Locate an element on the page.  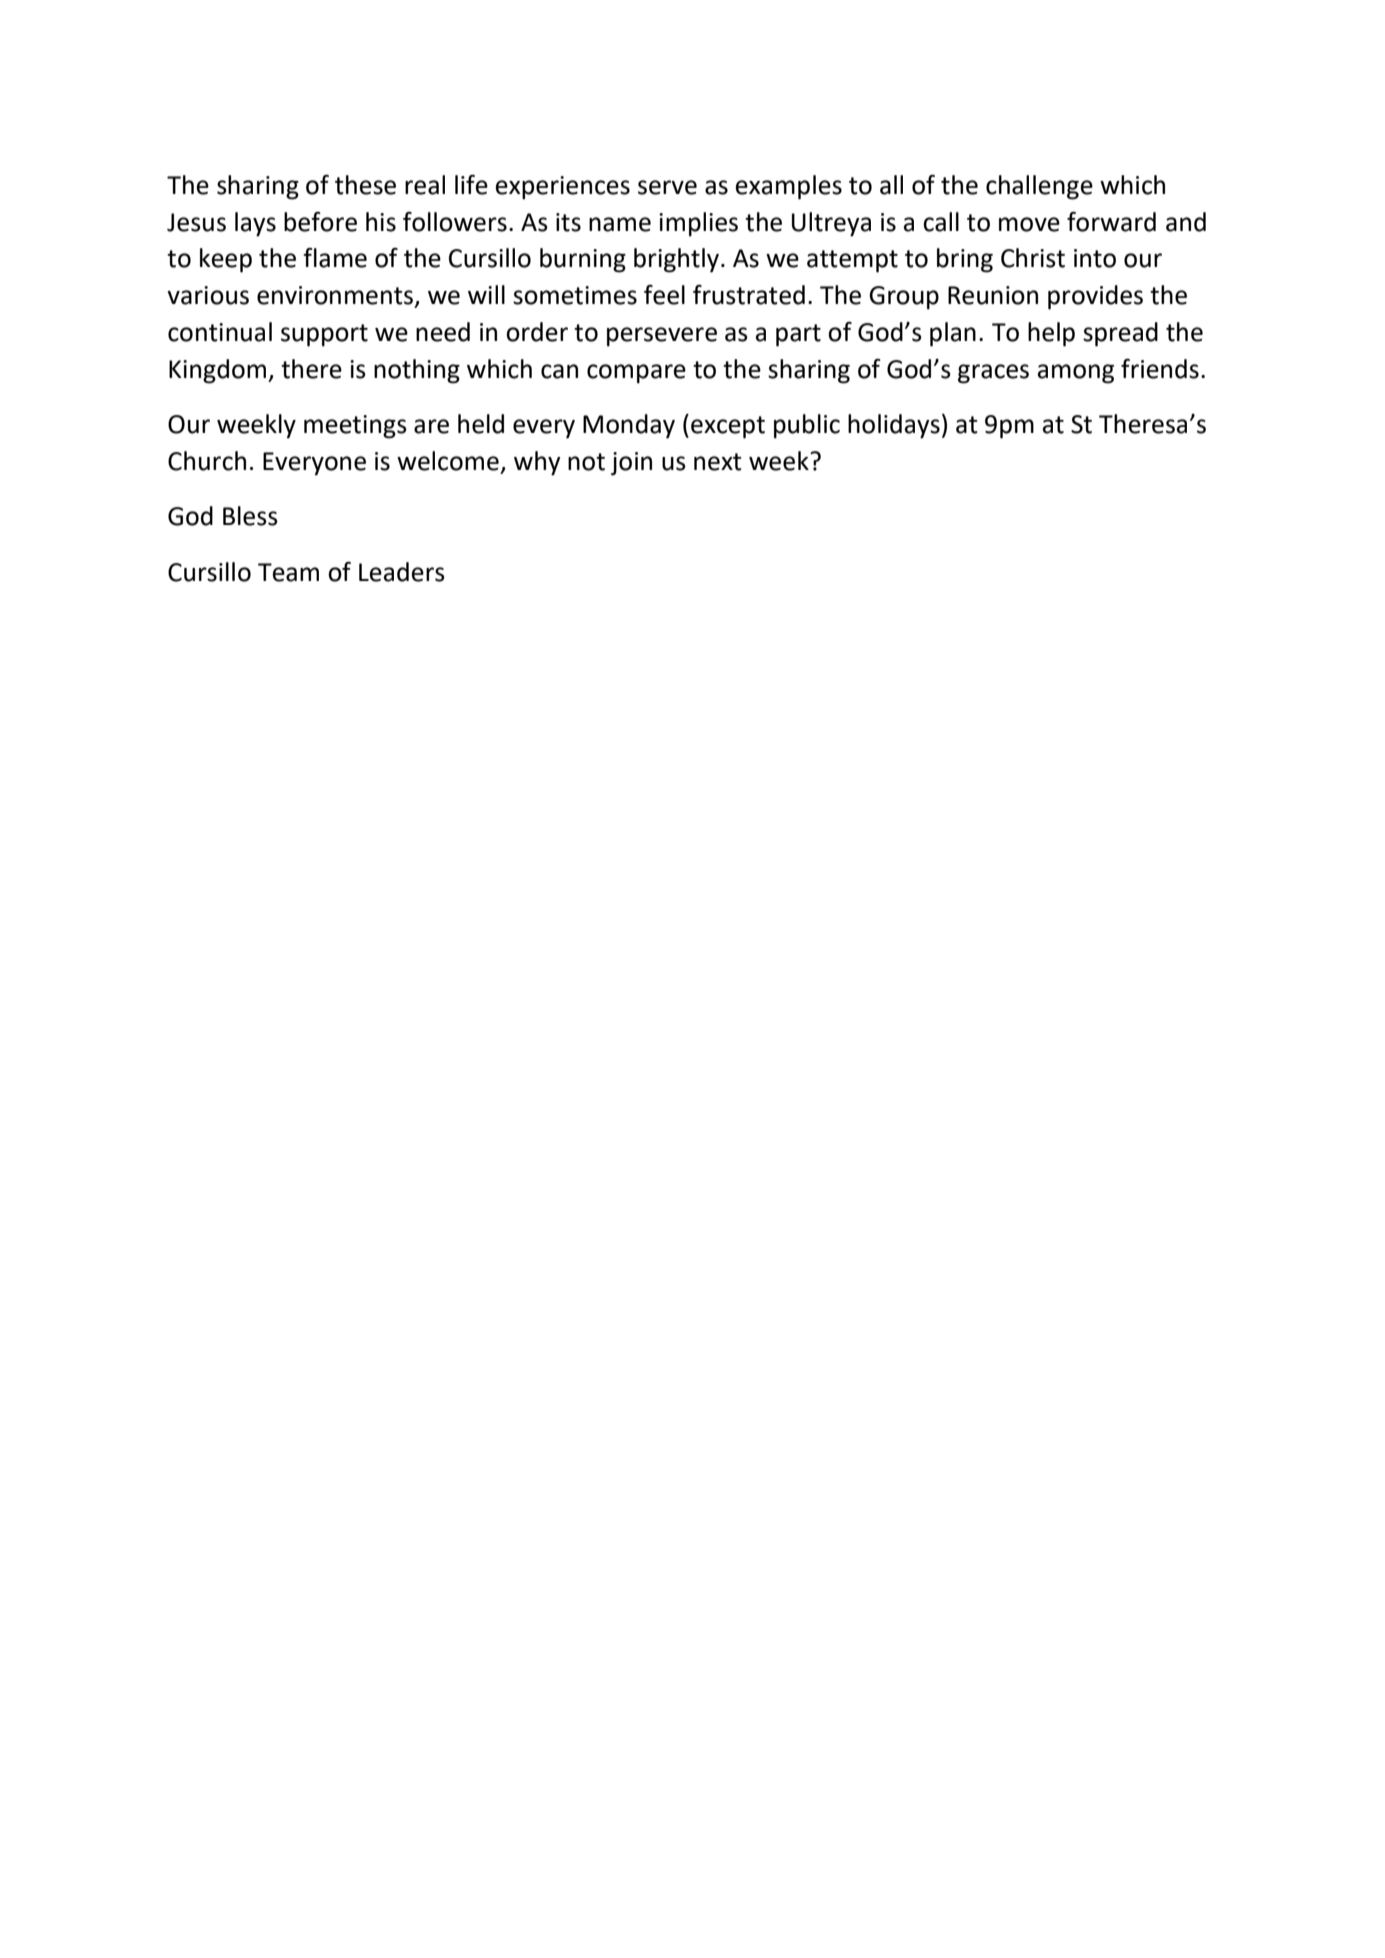
Leaders is located at coordinates (402, 572).
